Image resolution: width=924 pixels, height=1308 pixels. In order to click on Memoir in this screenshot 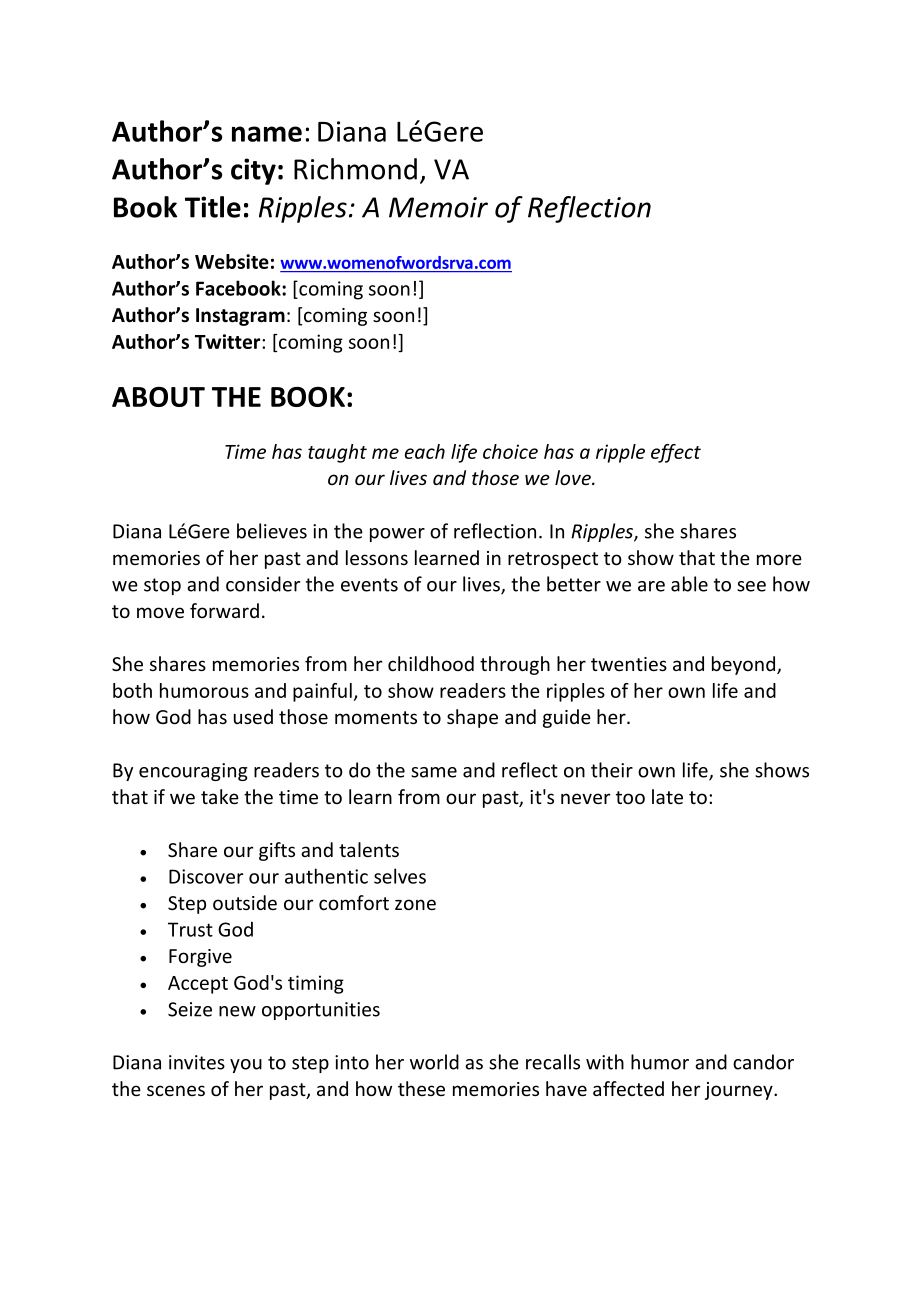, I will do `click(438, 207)`.
